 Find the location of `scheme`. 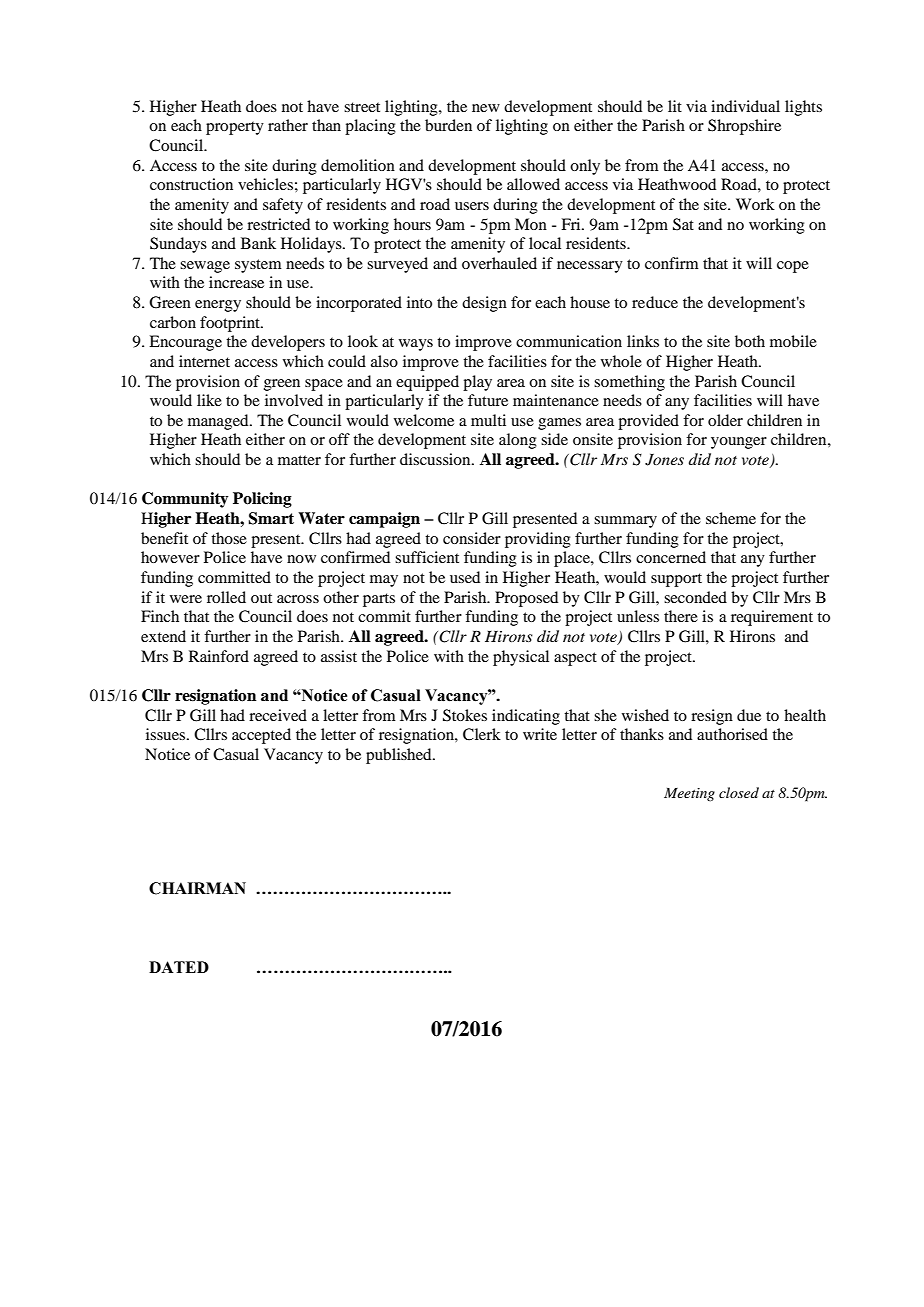

scheme is located at coordinates (731, 518).
